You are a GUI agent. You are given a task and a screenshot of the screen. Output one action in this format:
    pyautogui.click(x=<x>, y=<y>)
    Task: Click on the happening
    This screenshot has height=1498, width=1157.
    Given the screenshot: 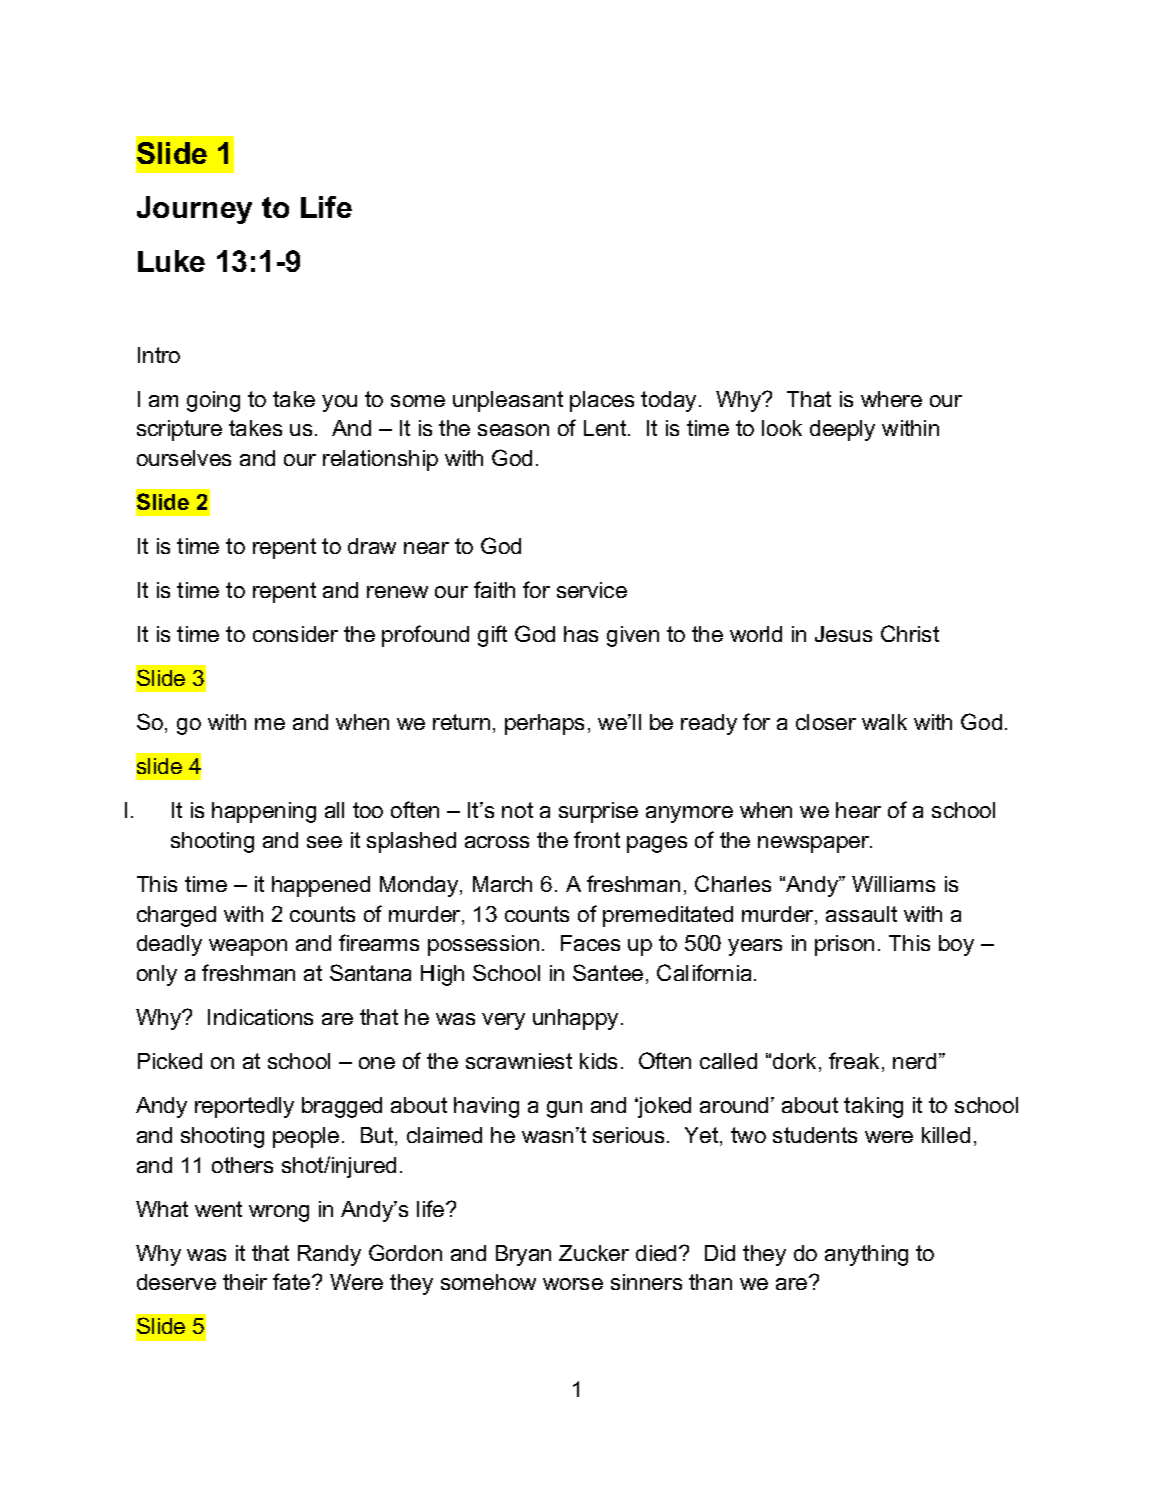 What is the action you would take?
    pyautogui.click(x=264, y=812)
